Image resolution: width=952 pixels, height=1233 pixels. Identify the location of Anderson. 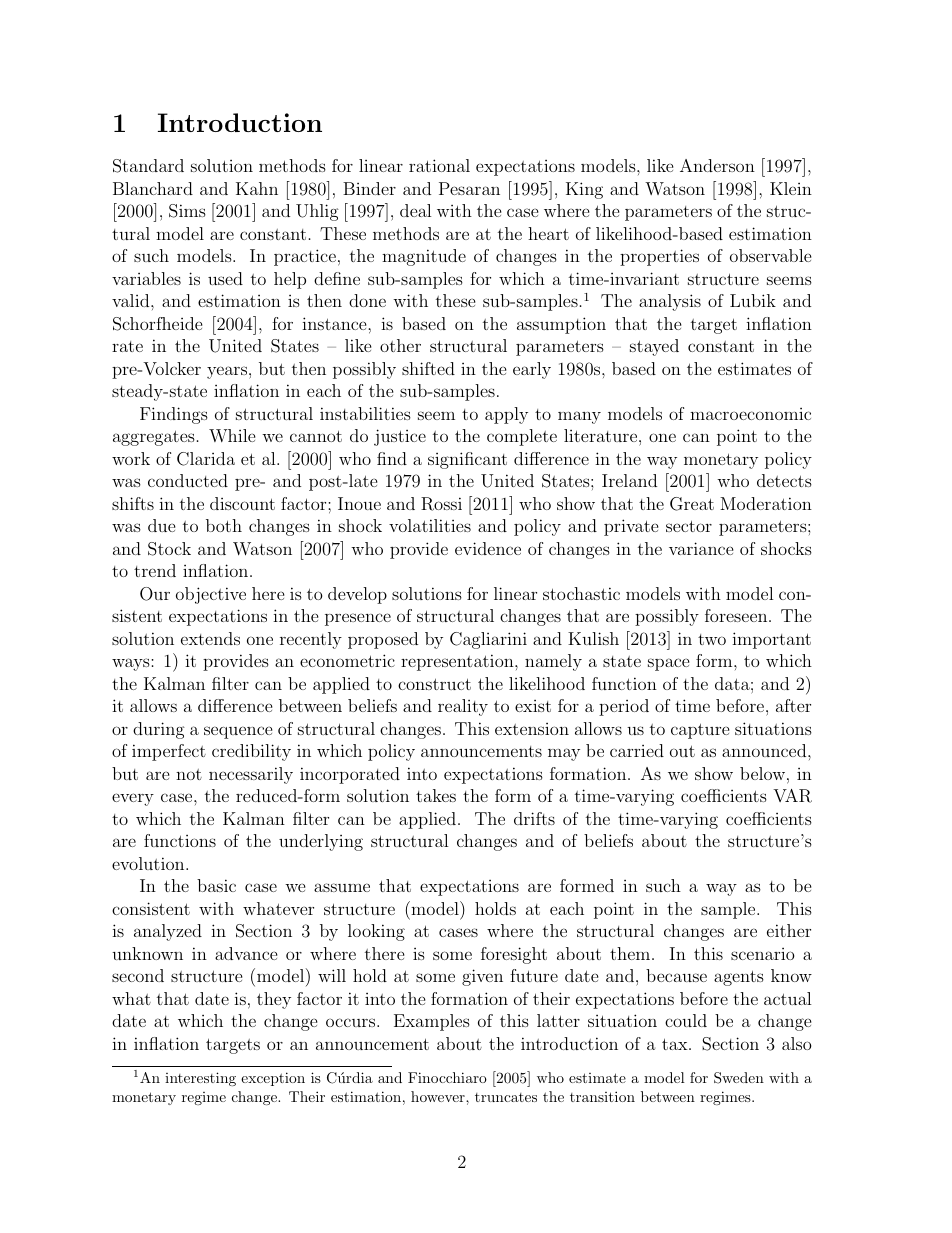
(717, 165).
